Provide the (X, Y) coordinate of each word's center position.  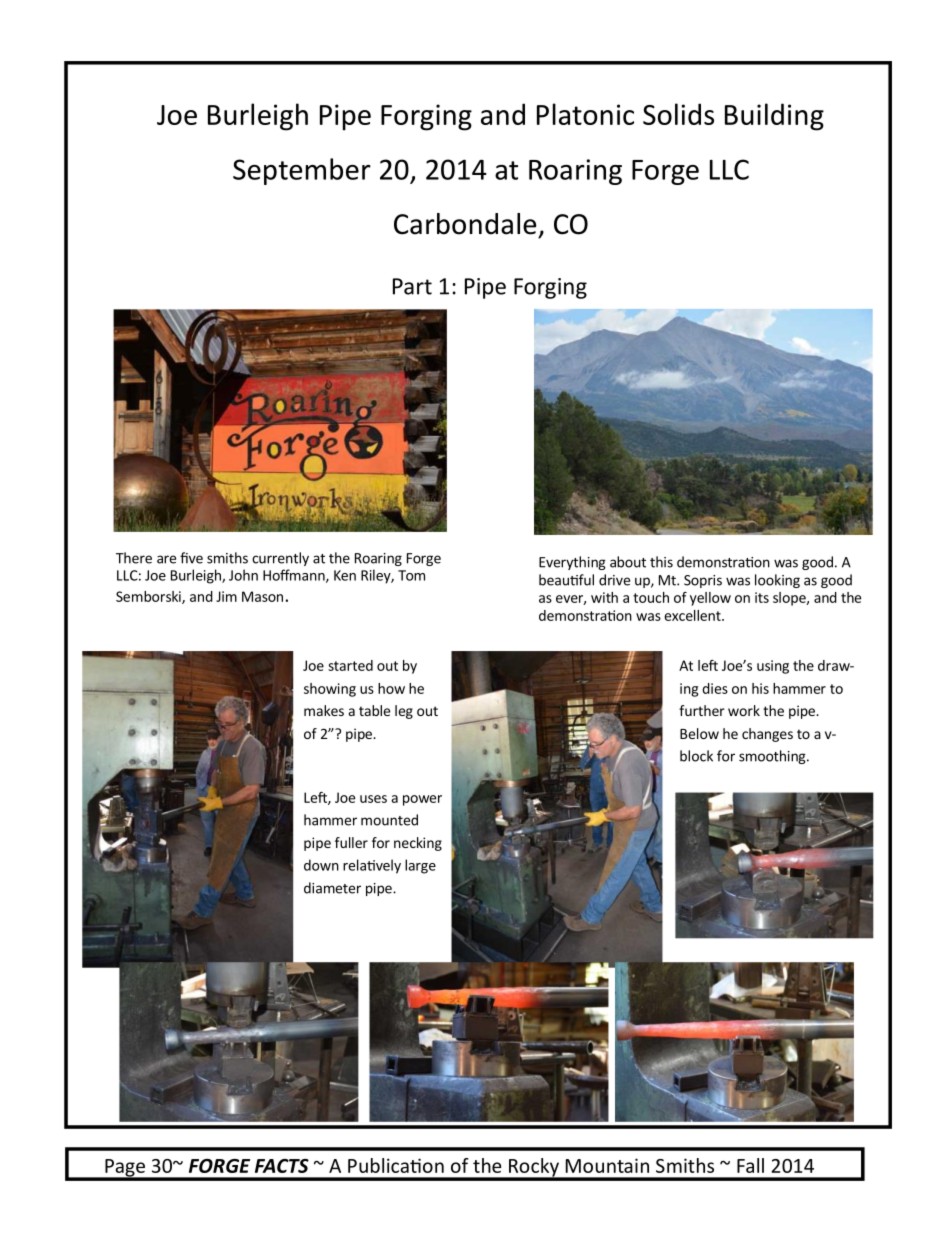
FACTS (282, 1166)
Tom (411, 575)
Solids (678, 114)
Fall (750, 1165)
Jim (226, 596)
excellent (693, 615)
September (302, 171)
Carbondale (465, 224)
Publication (396, 1165)
